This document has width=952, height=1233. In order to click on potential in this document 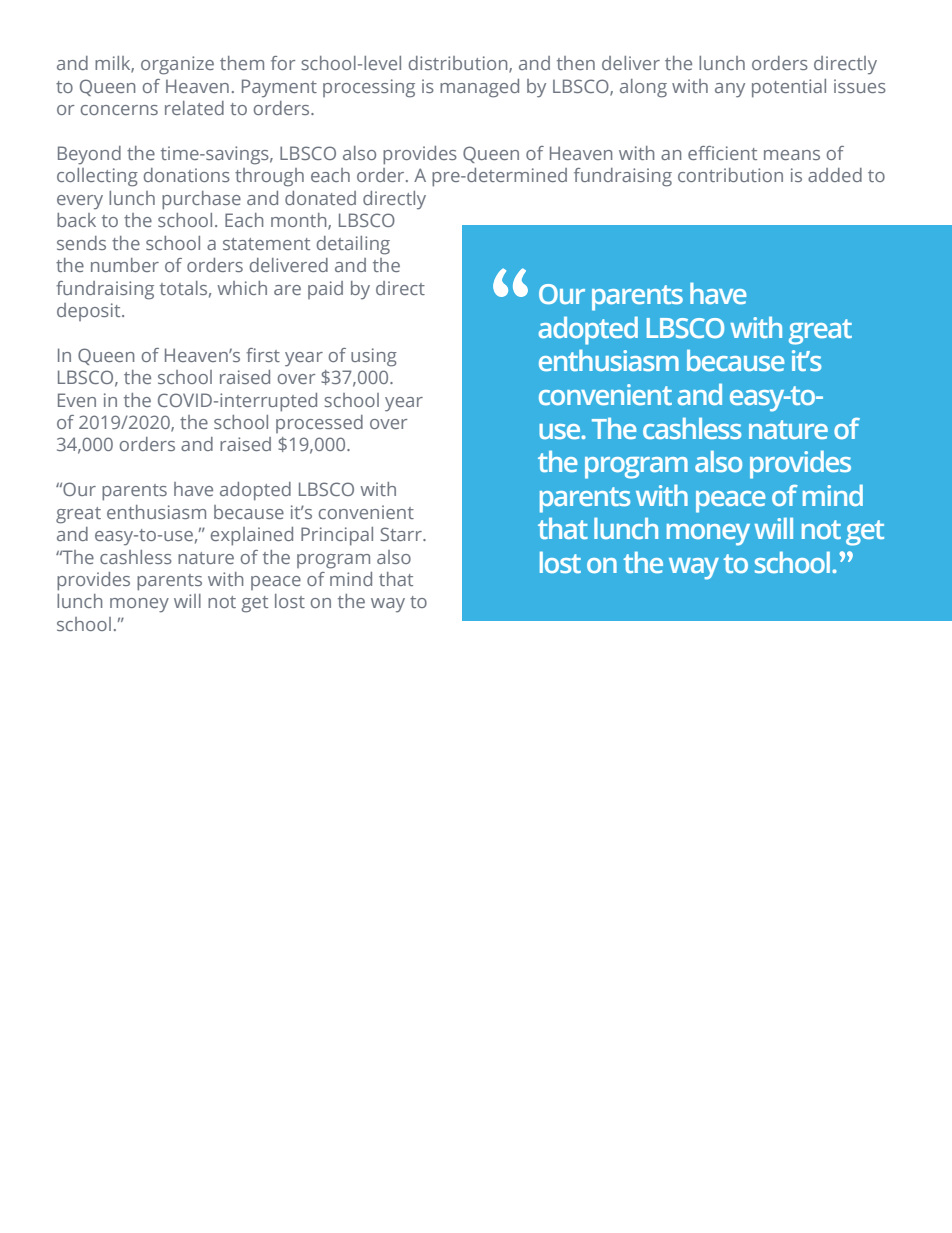, I will do `click(789, 88)`.
